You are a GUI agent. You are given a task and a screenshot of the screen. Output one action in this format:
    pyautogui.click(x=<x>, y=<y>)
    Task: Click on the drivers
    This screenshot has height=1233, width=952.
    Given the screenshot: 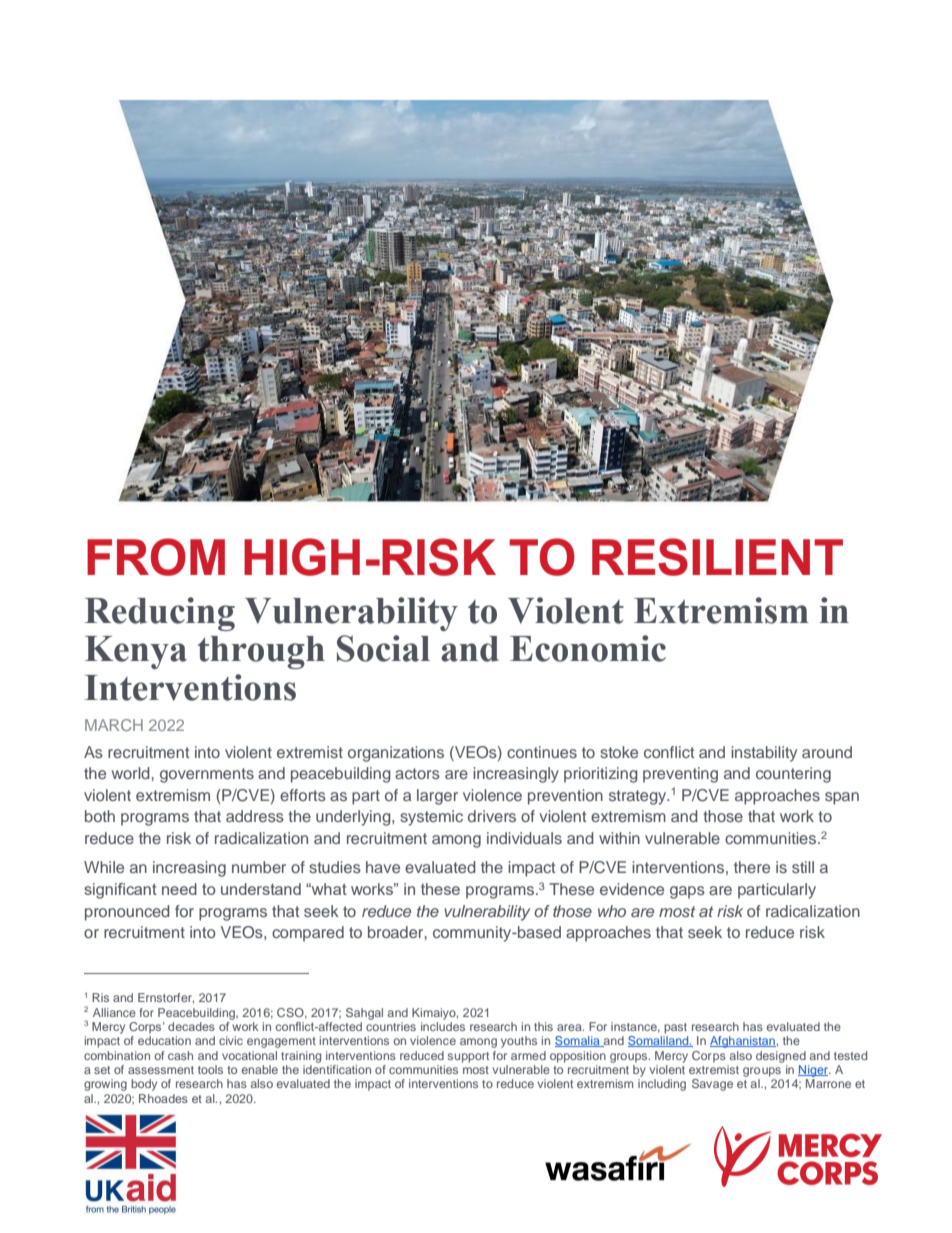 What is the action you would take?
    pyautogui.click(x=492, y=816)
